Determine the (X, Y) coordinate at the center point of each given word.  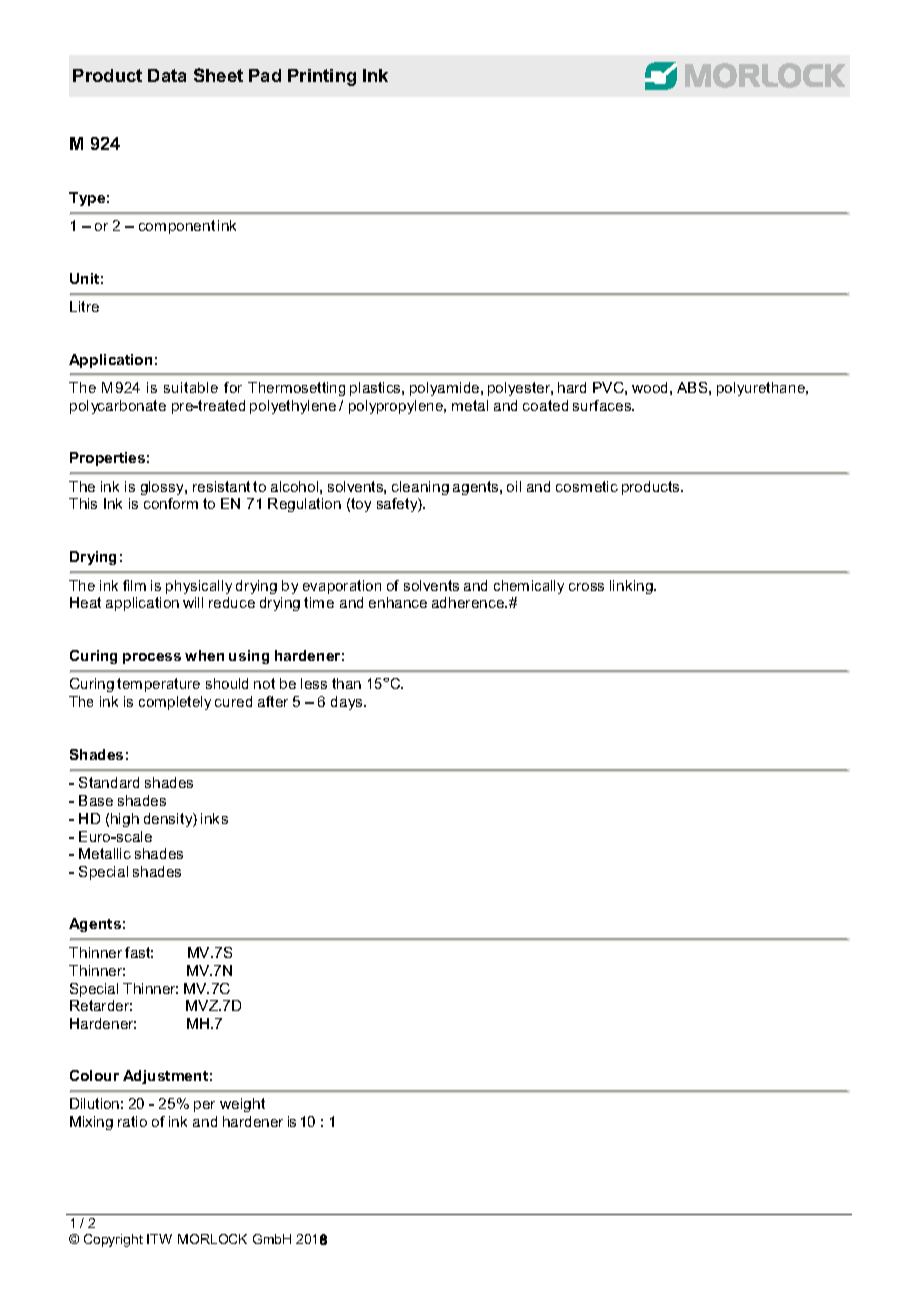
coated (545, 405)
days (348, 703)
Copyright (113, 1240)
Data (167, 75)
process (152, 658)
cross (586, 587)
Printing (322, 77)
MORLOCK (212, 1239)
